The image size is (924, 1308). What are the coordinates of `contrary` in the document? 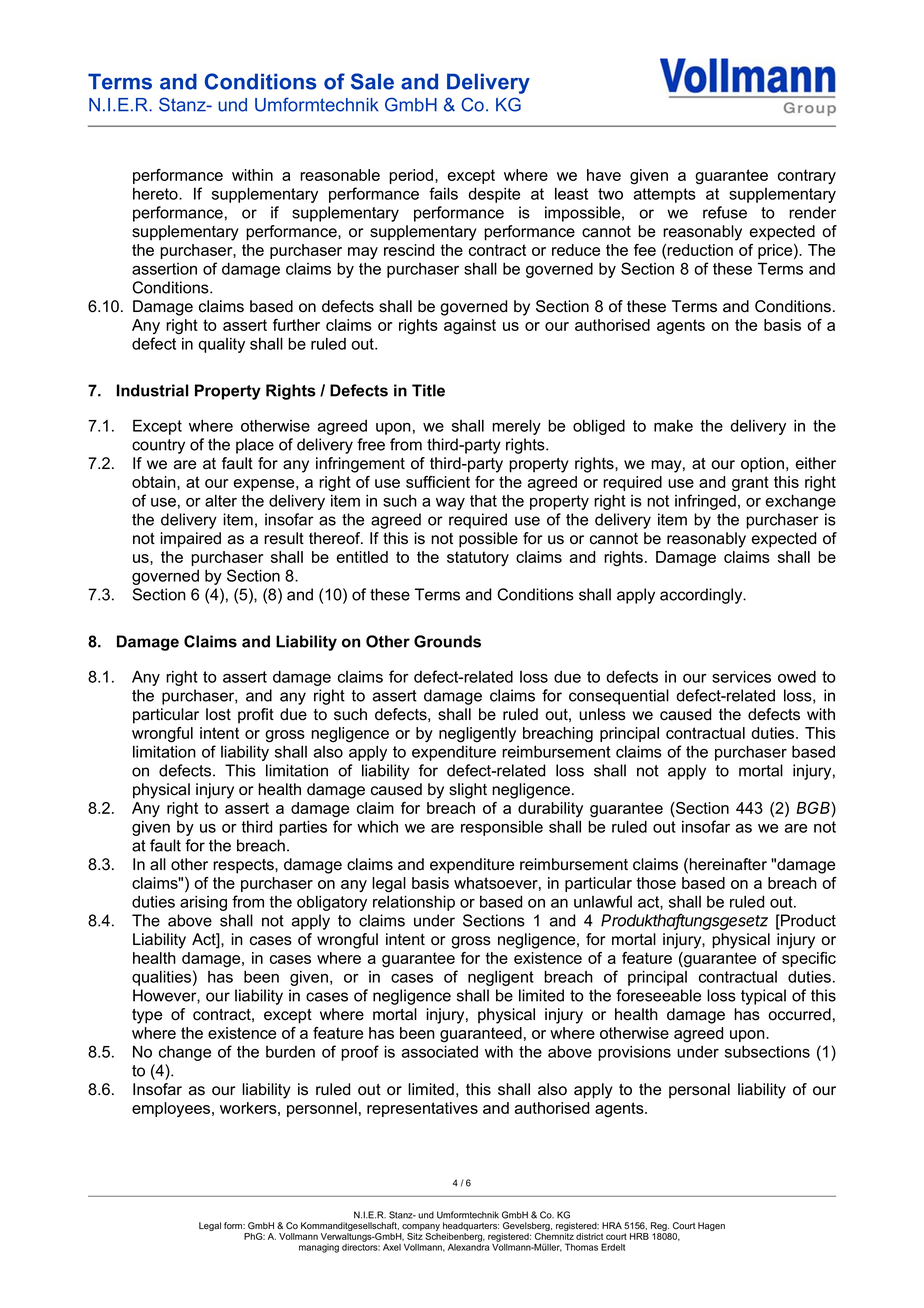 It's located at (807, 176).
